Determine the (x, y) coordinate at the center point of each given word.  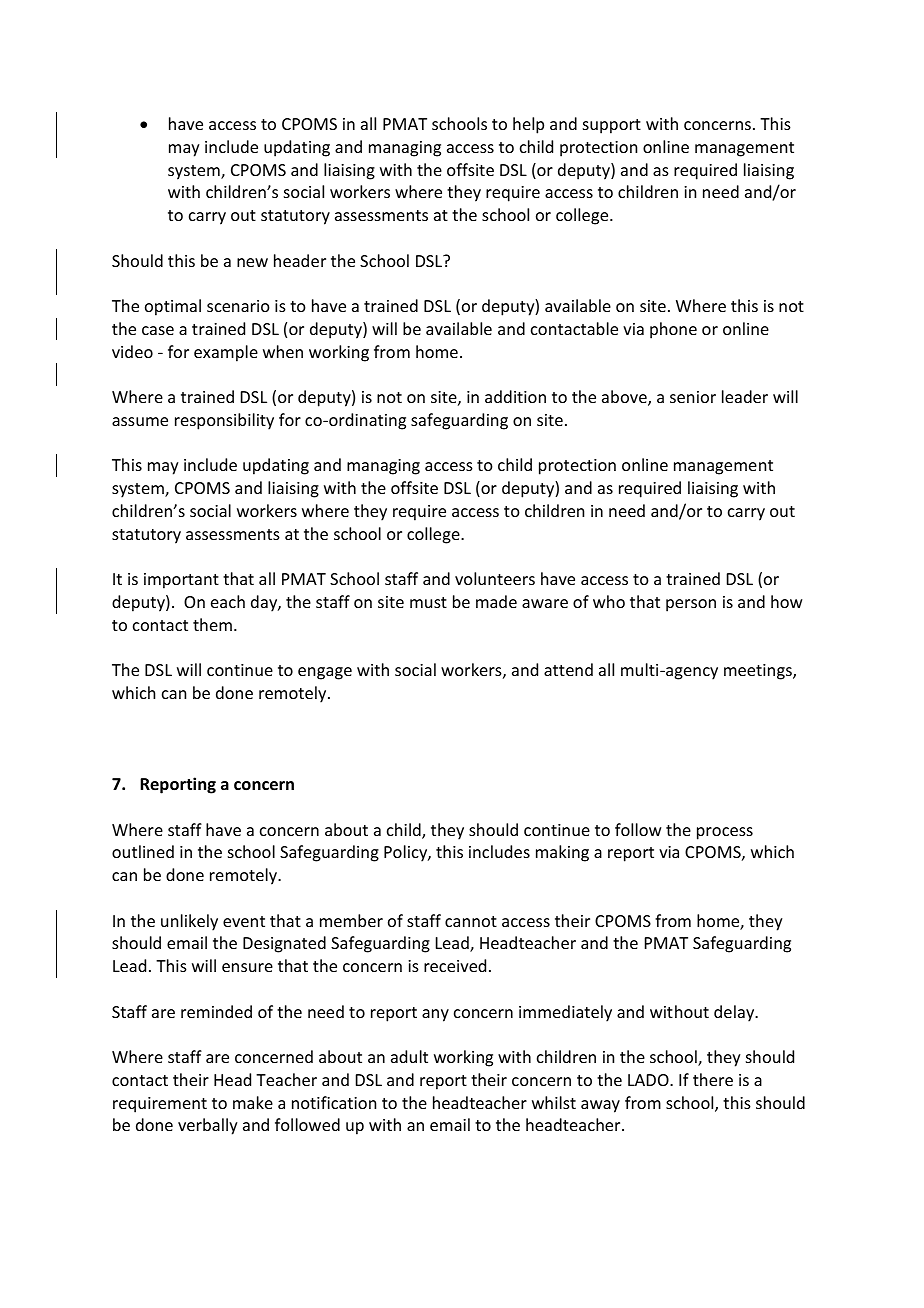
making (562, 853)
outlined (143, 851)
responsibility (224, 421)
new (252, 262)
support (612, 126)
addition (515, 396)
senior (693, 397)
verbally (208, 1126)
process (725, 833)
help (528, 125)
